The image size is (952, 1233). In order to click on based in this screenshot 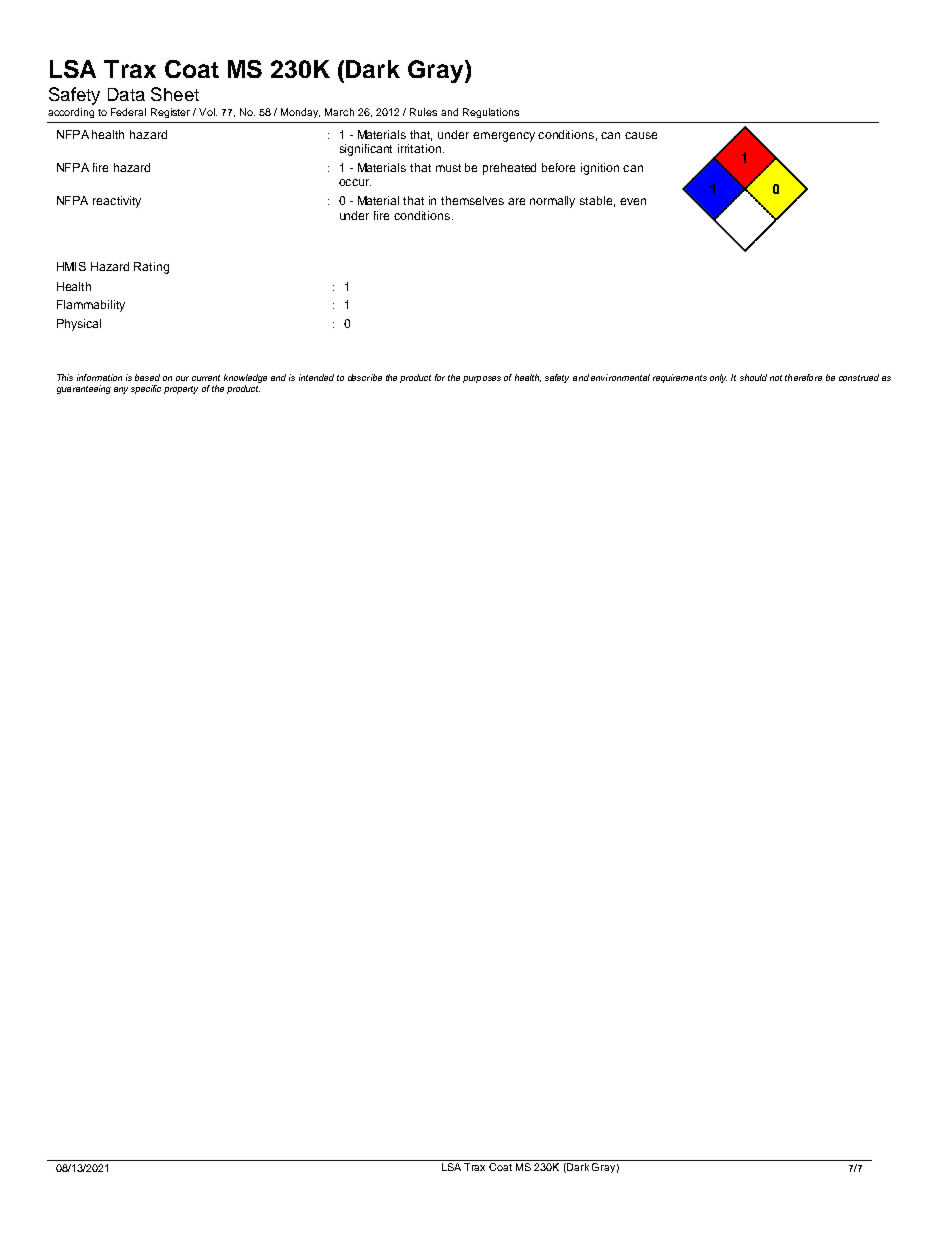, I will do `click(147, 377)`.
